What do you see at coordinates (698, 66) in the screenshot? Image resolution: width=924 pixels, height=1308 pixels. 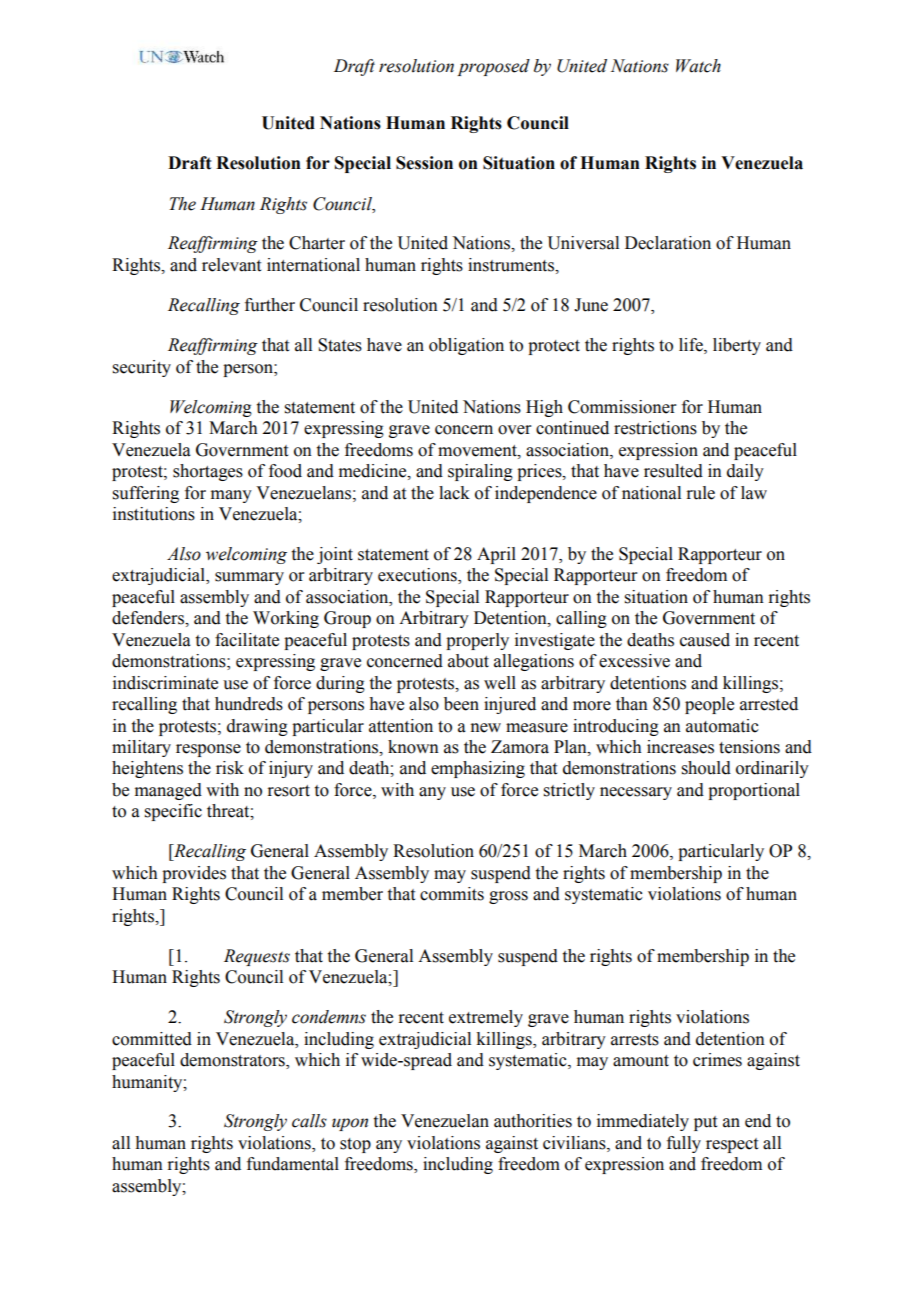 I see `Watch` at bounding box center [698, 66].
